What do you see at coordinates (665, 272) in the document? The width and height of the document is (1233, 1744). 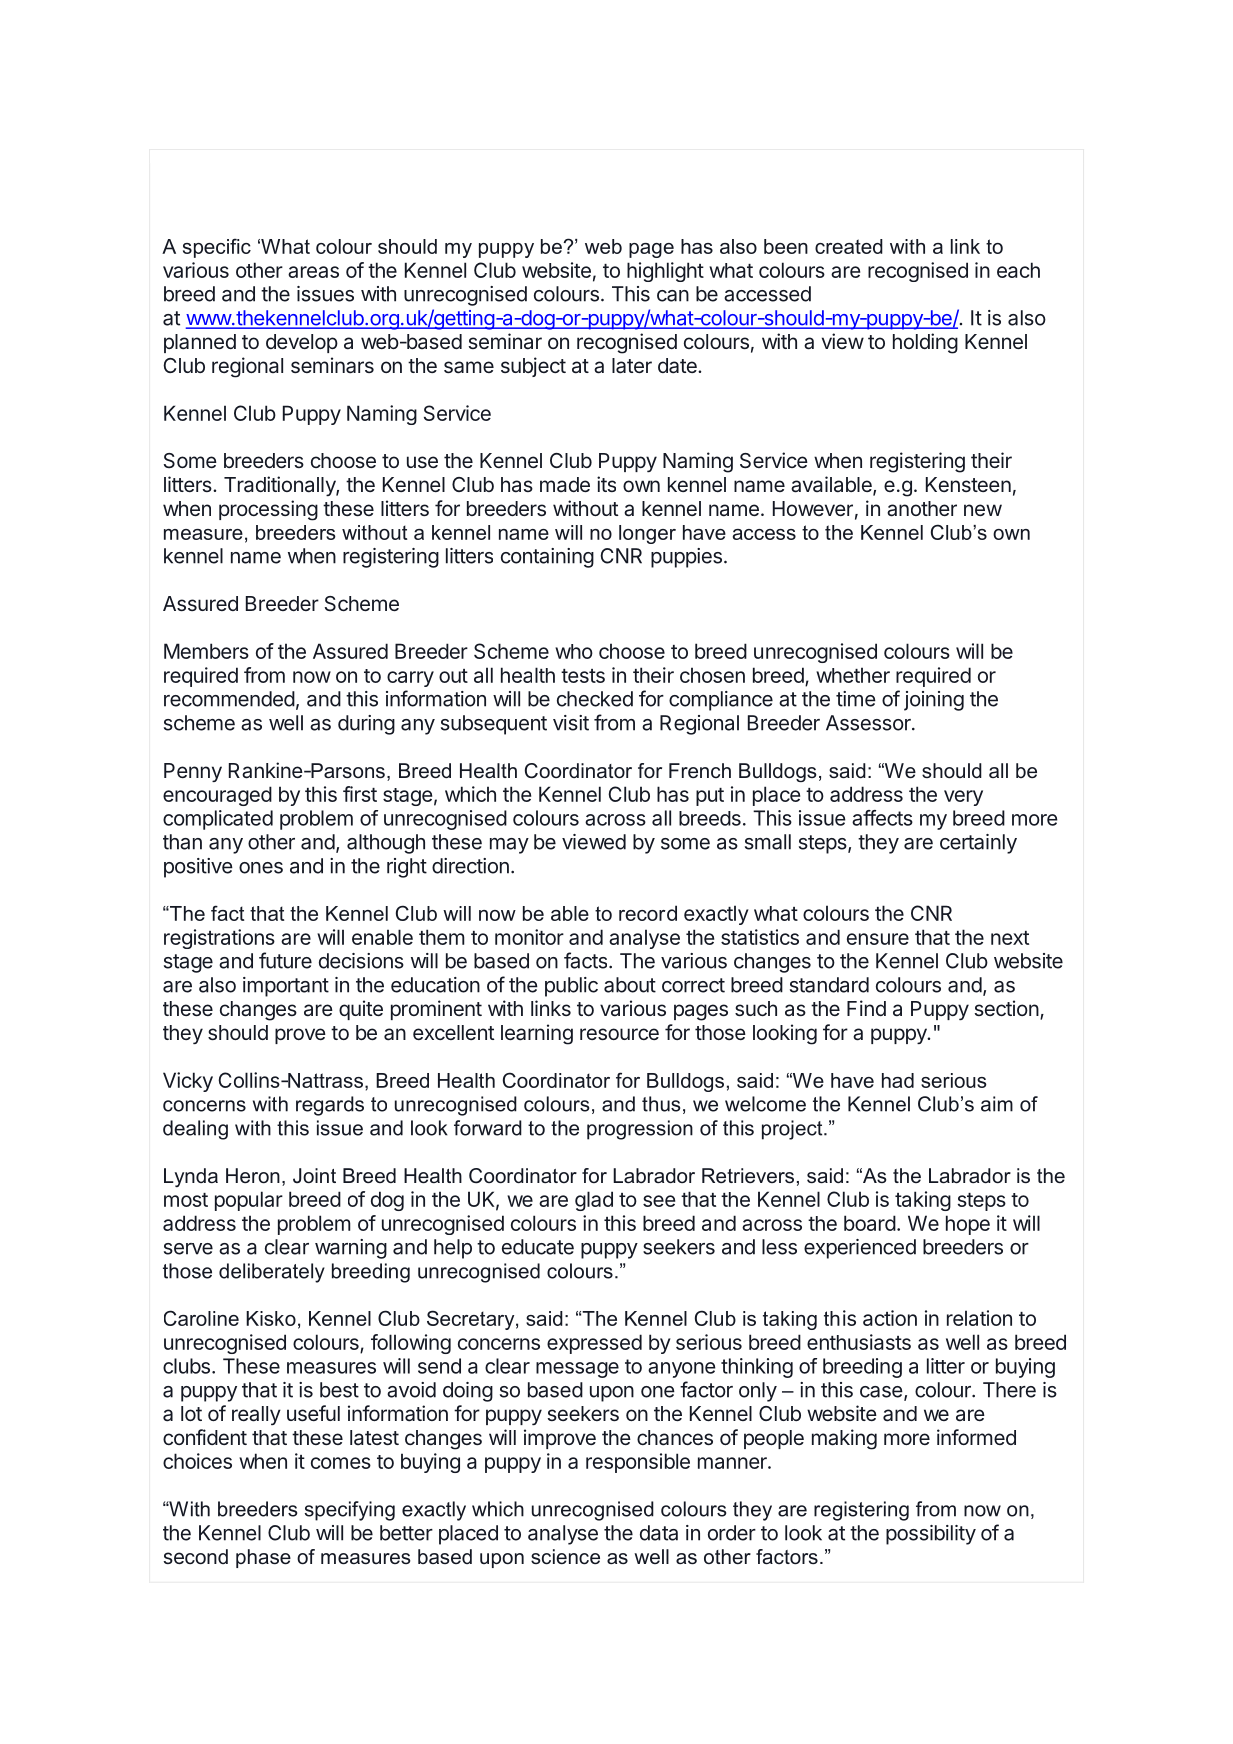 I see `highlight` at bounding box center [665, 272].
